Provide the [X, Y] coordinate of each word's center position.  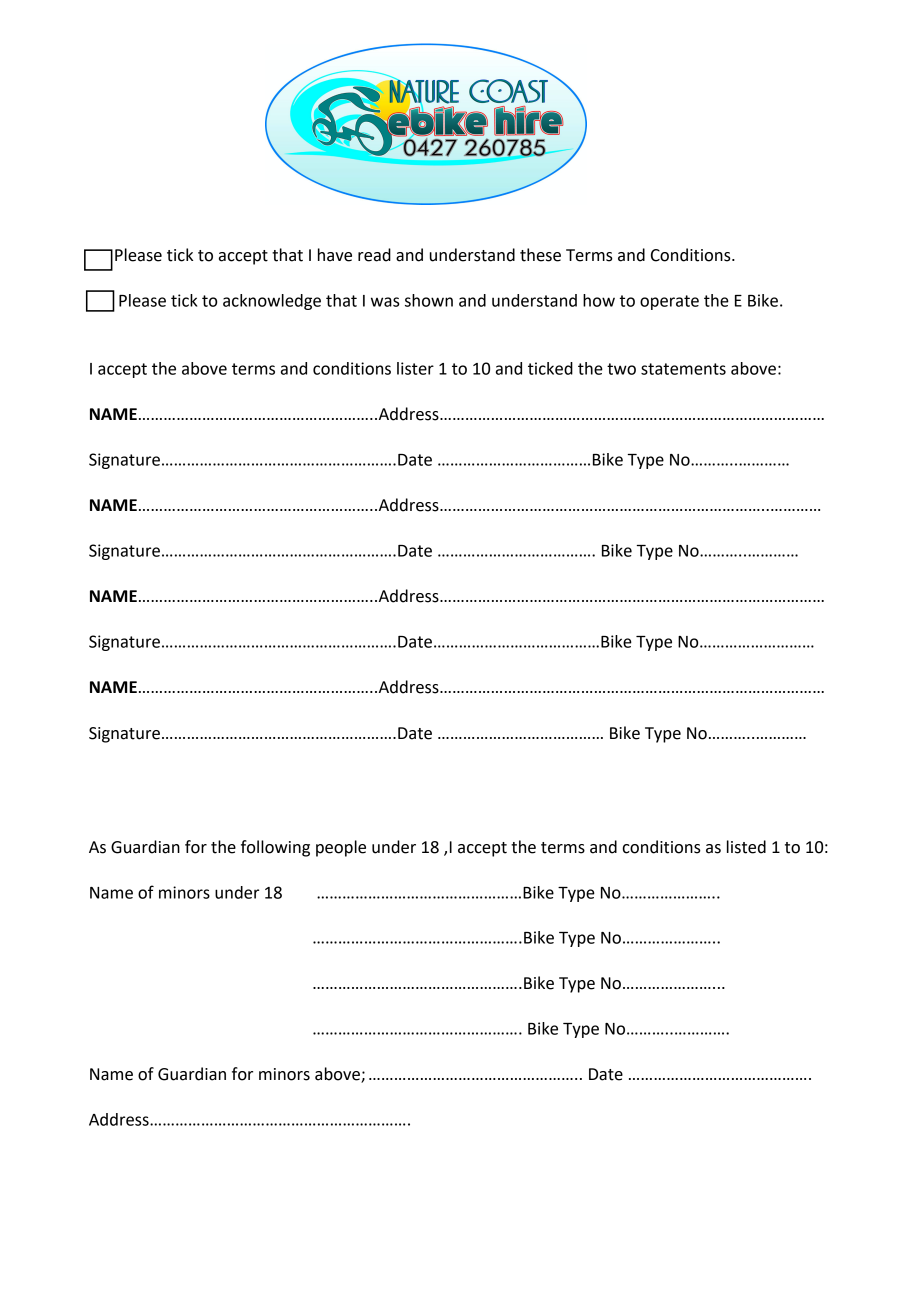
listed [746, 847]
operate [669, 302]
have [335, 255]
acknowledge [272, 302]
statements [683, 369]
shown [429, 300]
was [385, 302]
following [275, 848]
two [621, 369]
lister [415, 368]
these [540, 255]
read [374, 255]
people [341, 848]
